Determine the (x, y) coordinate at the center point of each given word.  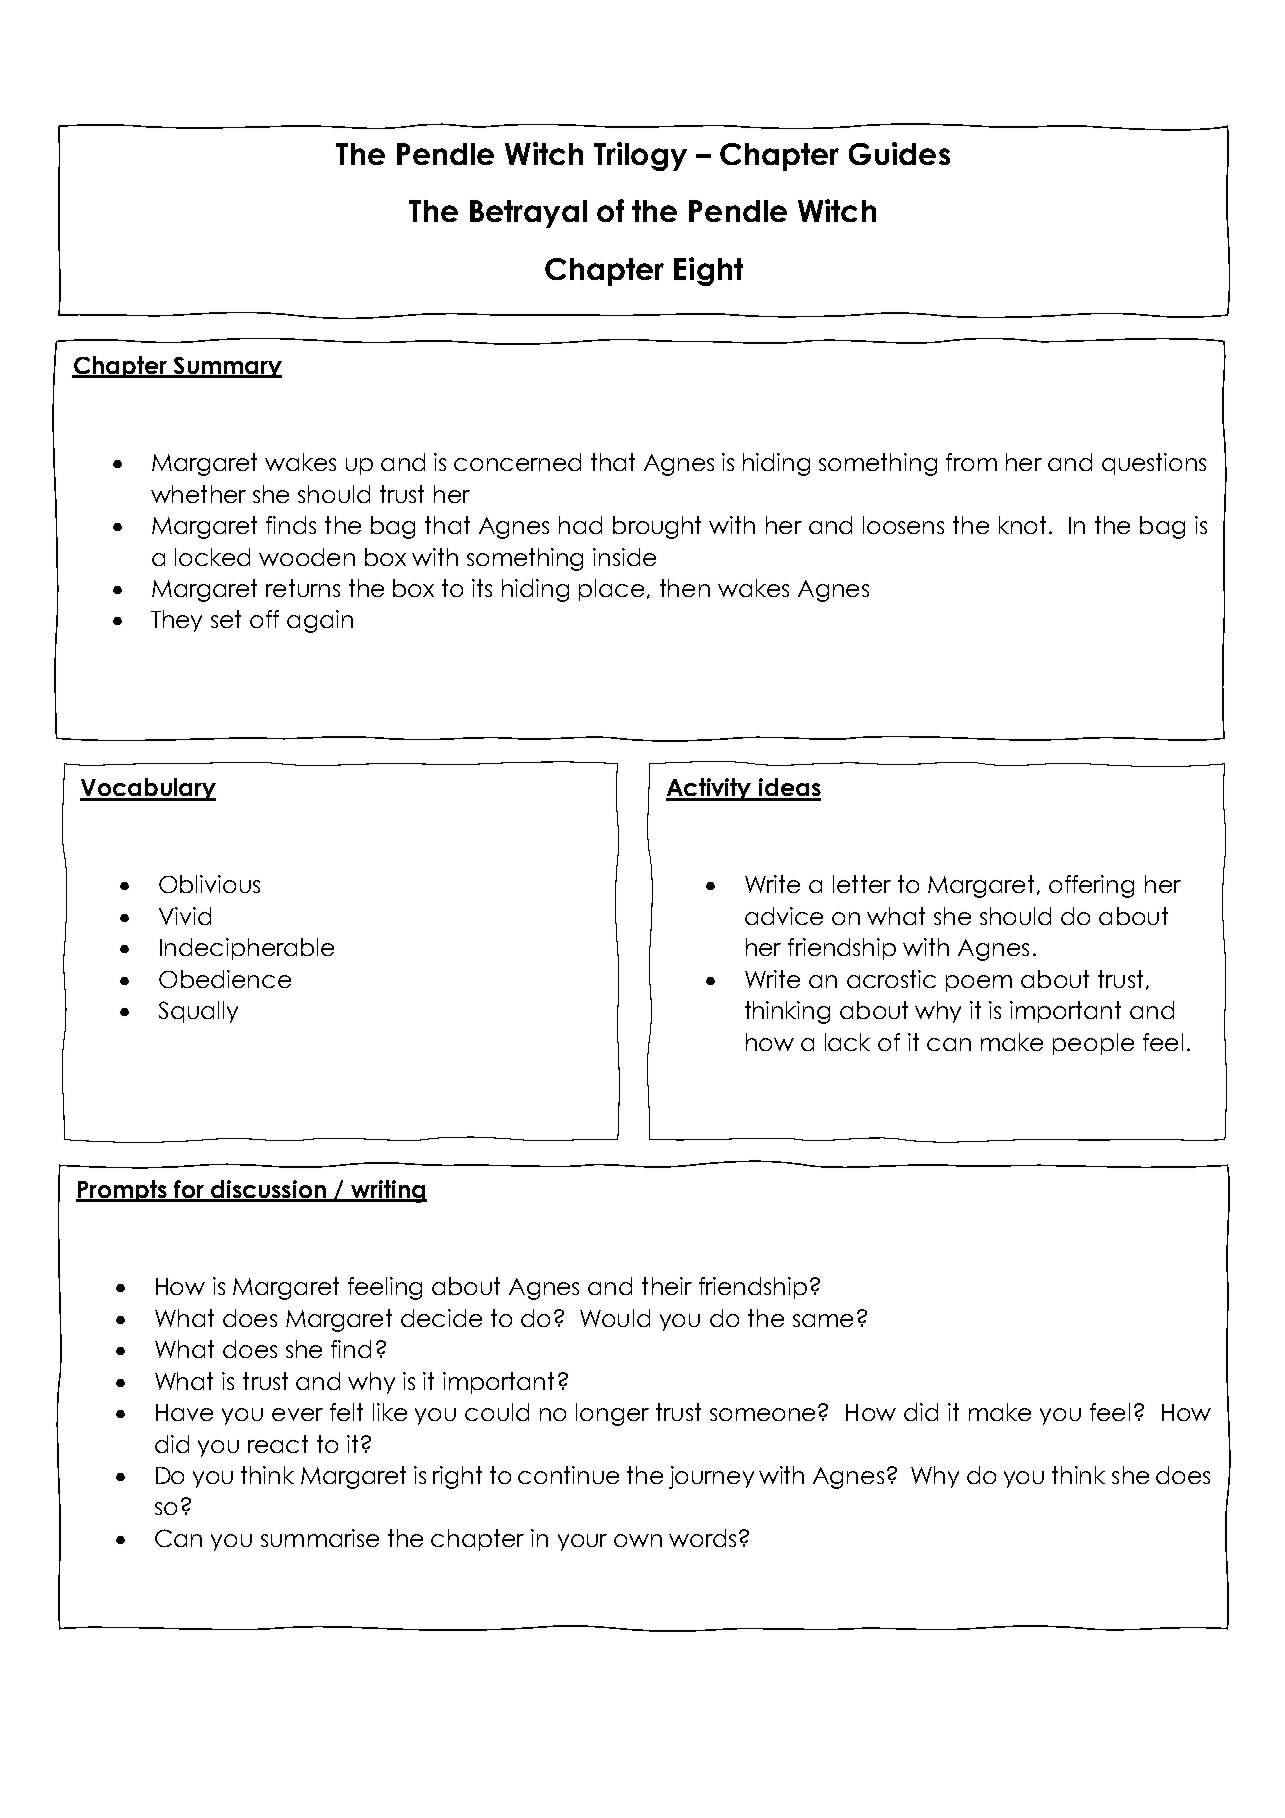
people (1093, 1044)
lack (847, 1042)
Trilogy (640, 156)
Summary (226, 367)
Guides (899, 153)
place (611, 590)
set (226, 619)
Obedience (225, 979)
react (278, 1444)
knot (1022, 525)
